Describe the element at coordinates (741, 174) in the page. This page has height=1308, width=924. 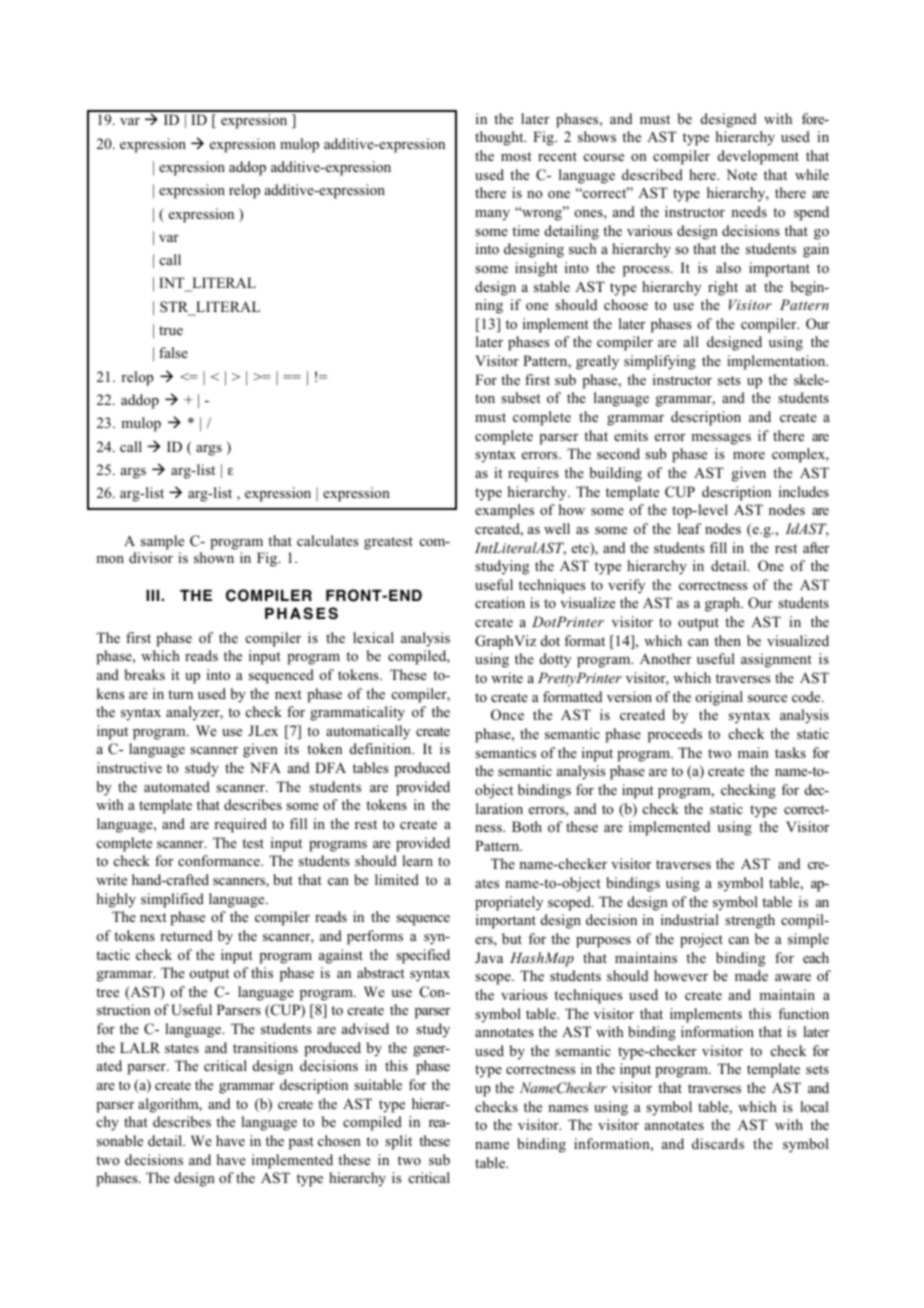
I see `Note` at that location.
